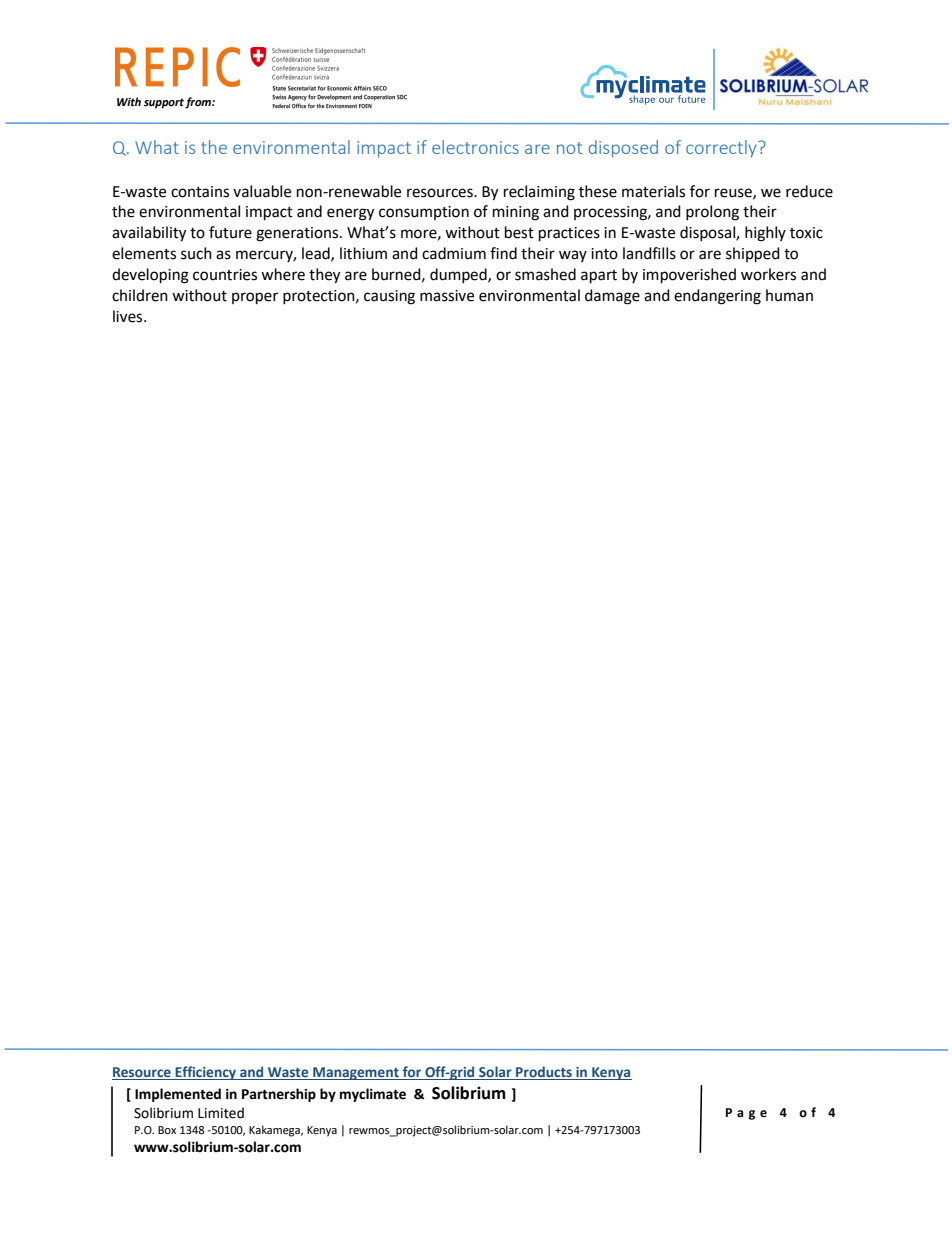 The width and height of the document is (952, 1233). What do you see at coordinates (717, 297) in the document?
I see `endangering` at bounding box center [717, 297].
